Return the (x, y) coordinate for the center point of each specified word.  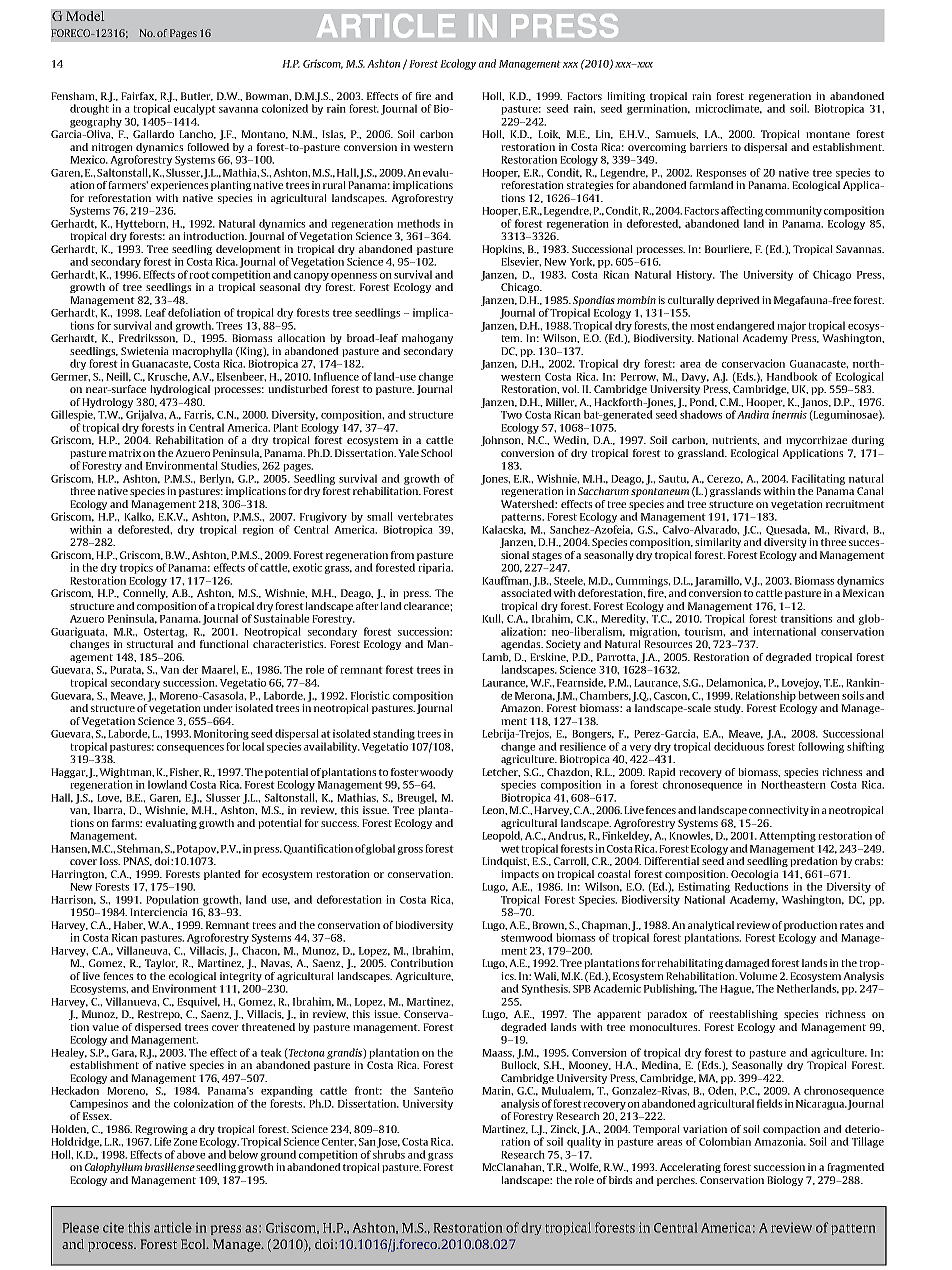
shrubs (389, 1154)
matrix (125, 453)
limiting (626, 97)
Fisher (185, 772)
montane (828, 134)
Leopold (502, 836)
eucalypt (195, 109)
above (191, 1154)
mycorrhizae (816, 441)
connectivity (779, 811)
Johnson (502, 441)
